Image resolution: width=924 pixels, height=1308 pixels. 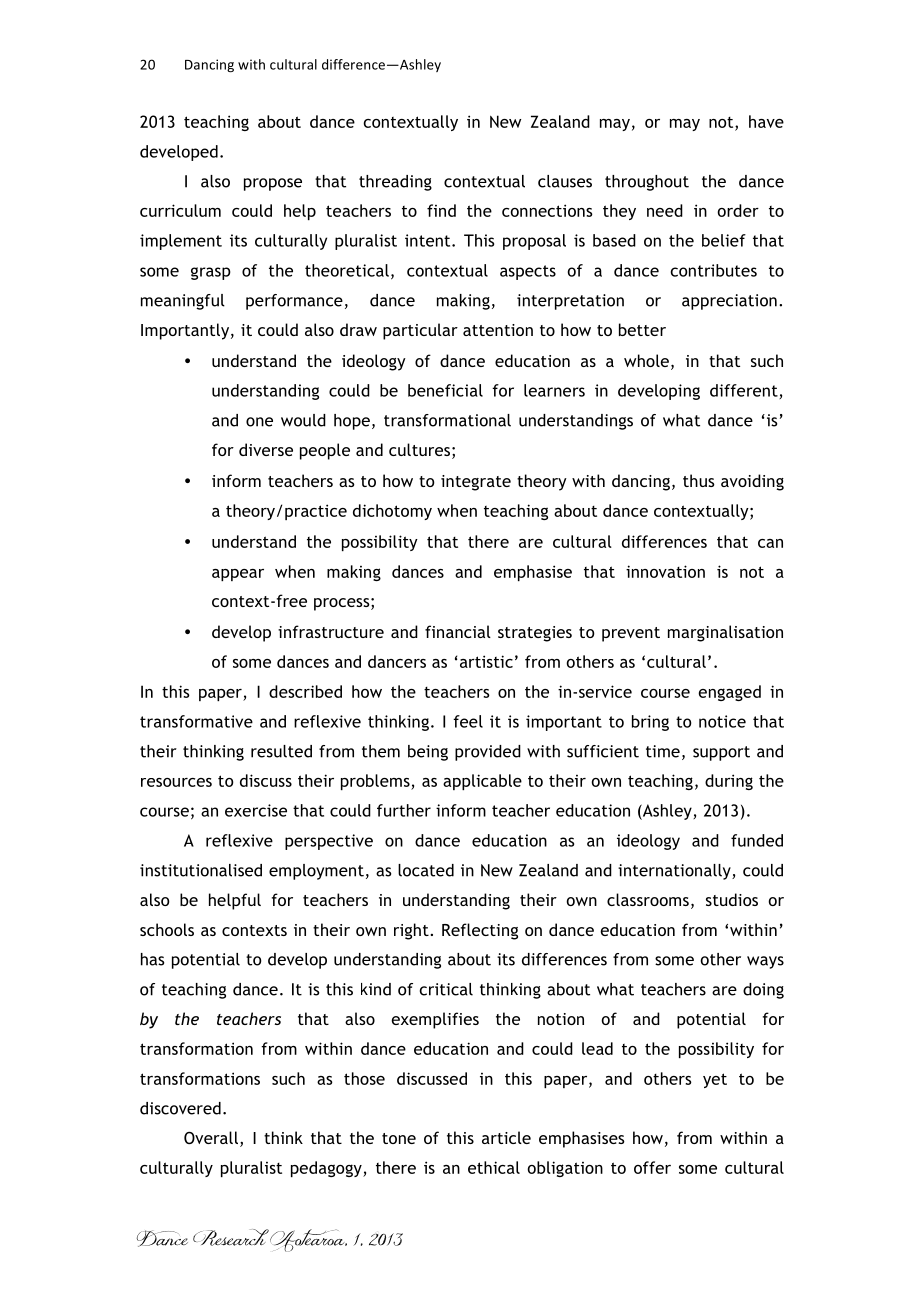 I want to click on internationally, so click(x=675, y=872).
